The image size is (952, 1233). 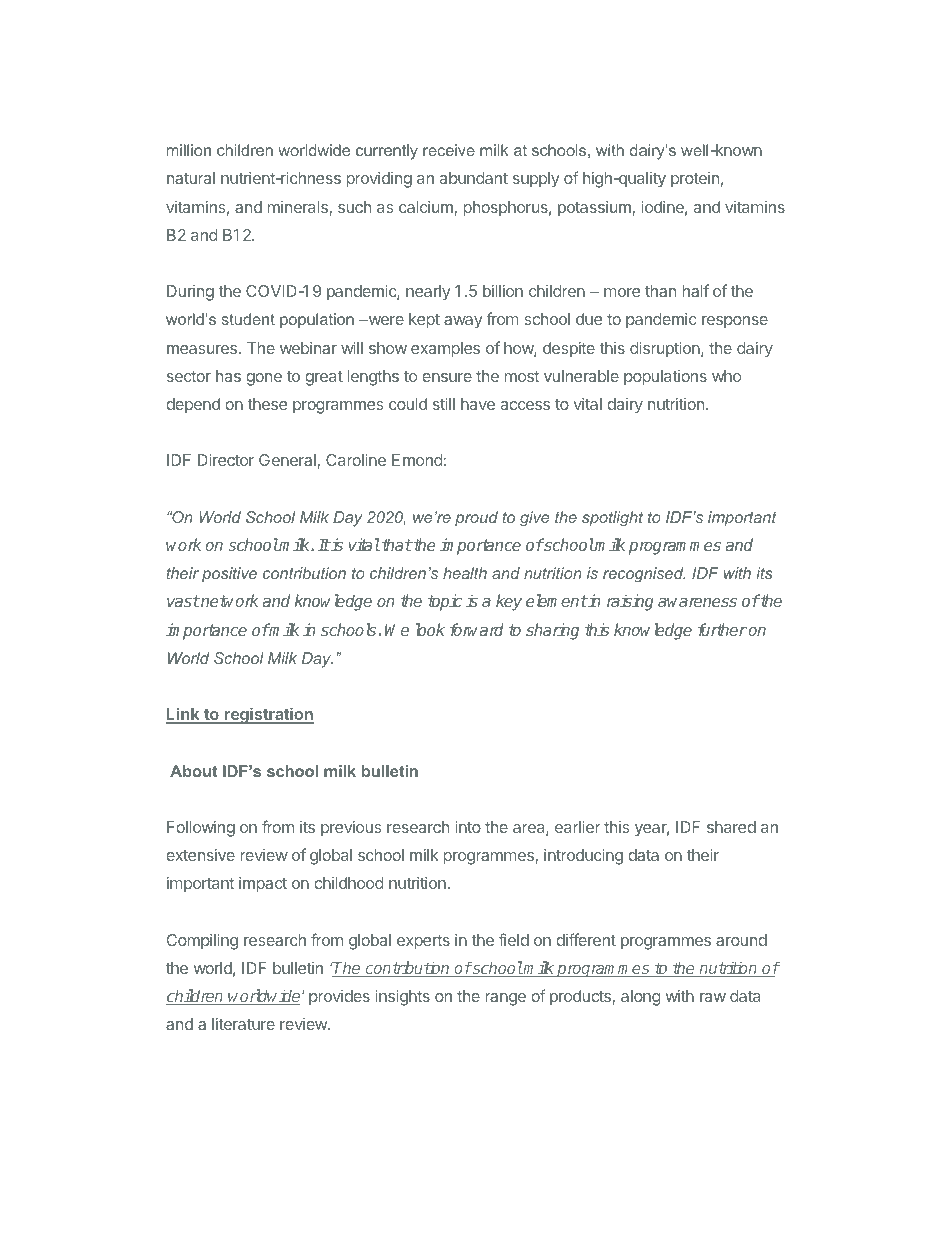 What do you see at coordinates (243, 1024) in the screenshot?
I see `literature` at bounding box center [243, 1024].
